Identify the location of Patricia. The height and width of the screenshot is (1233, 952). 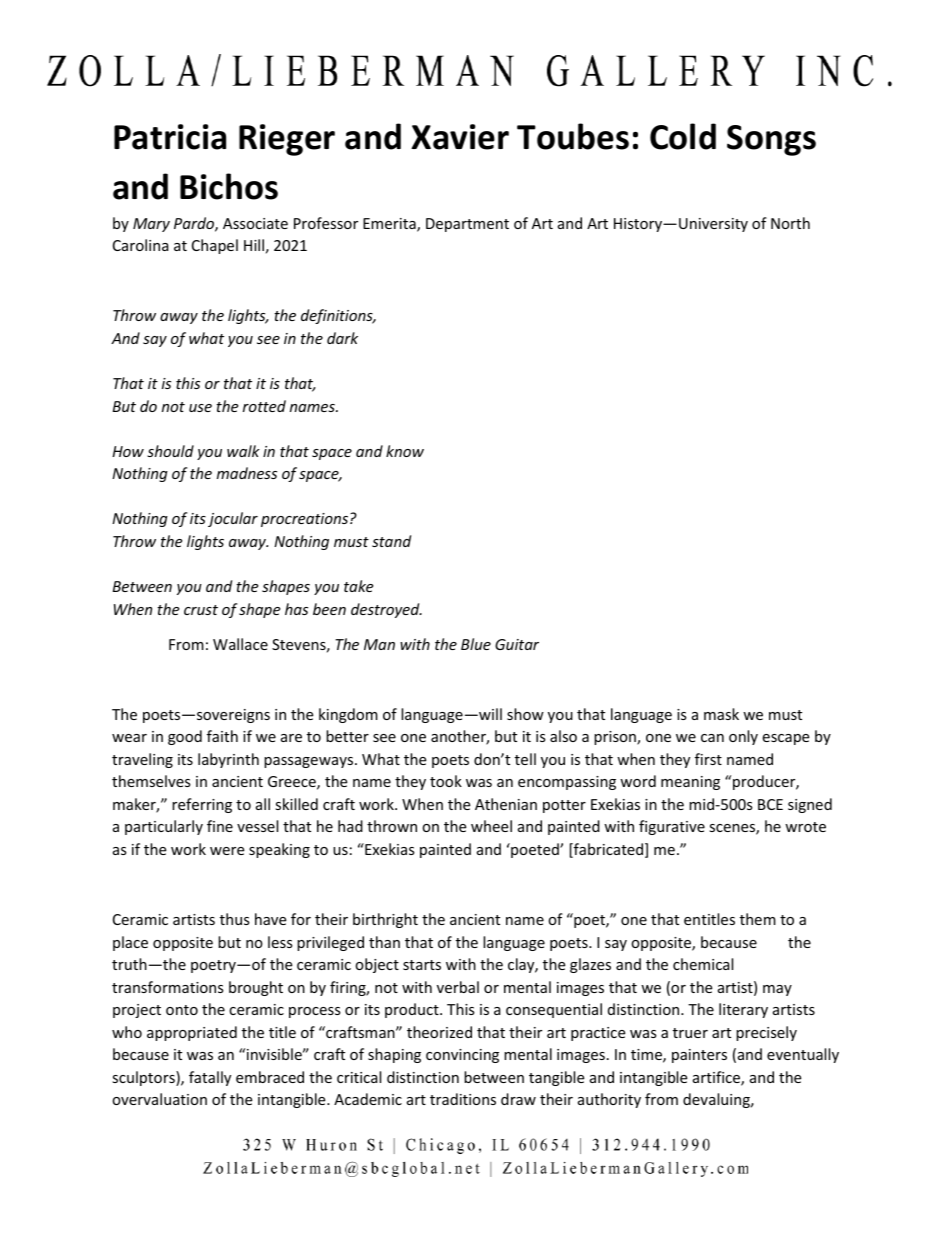
(170, 137).
